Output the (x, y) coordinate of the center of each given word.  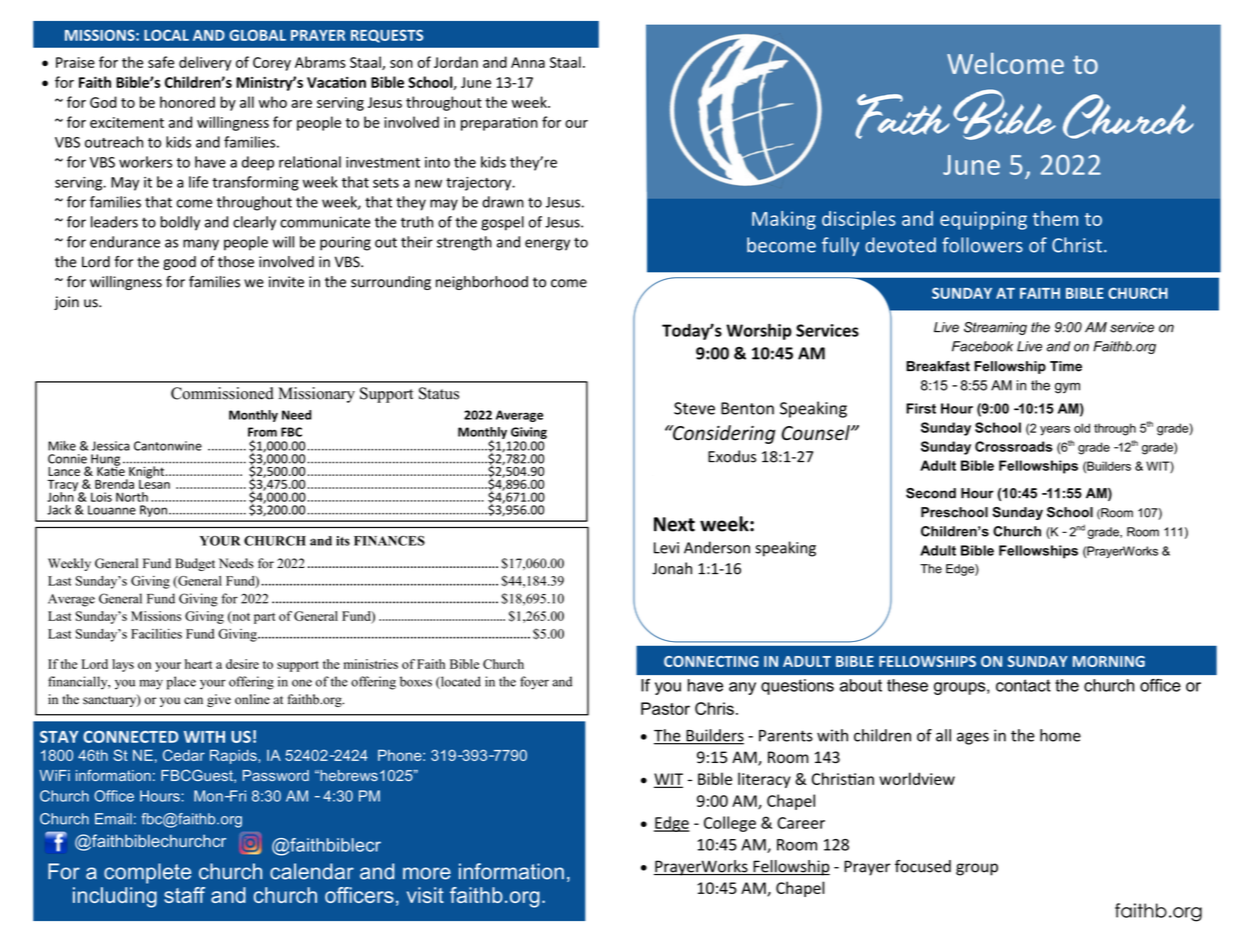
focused (923, 866)
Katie (111, 470)
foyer (534, 683)
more (427, 873)
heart (198, 664)
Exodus (732, 456)
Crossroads (1014, 446)
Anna (528, 62)
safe (161, 62)
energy (547, 245)
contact (1023, 685)
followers (982, 245)
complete (147, 873)
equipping (983, 220)
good (179, 263)
